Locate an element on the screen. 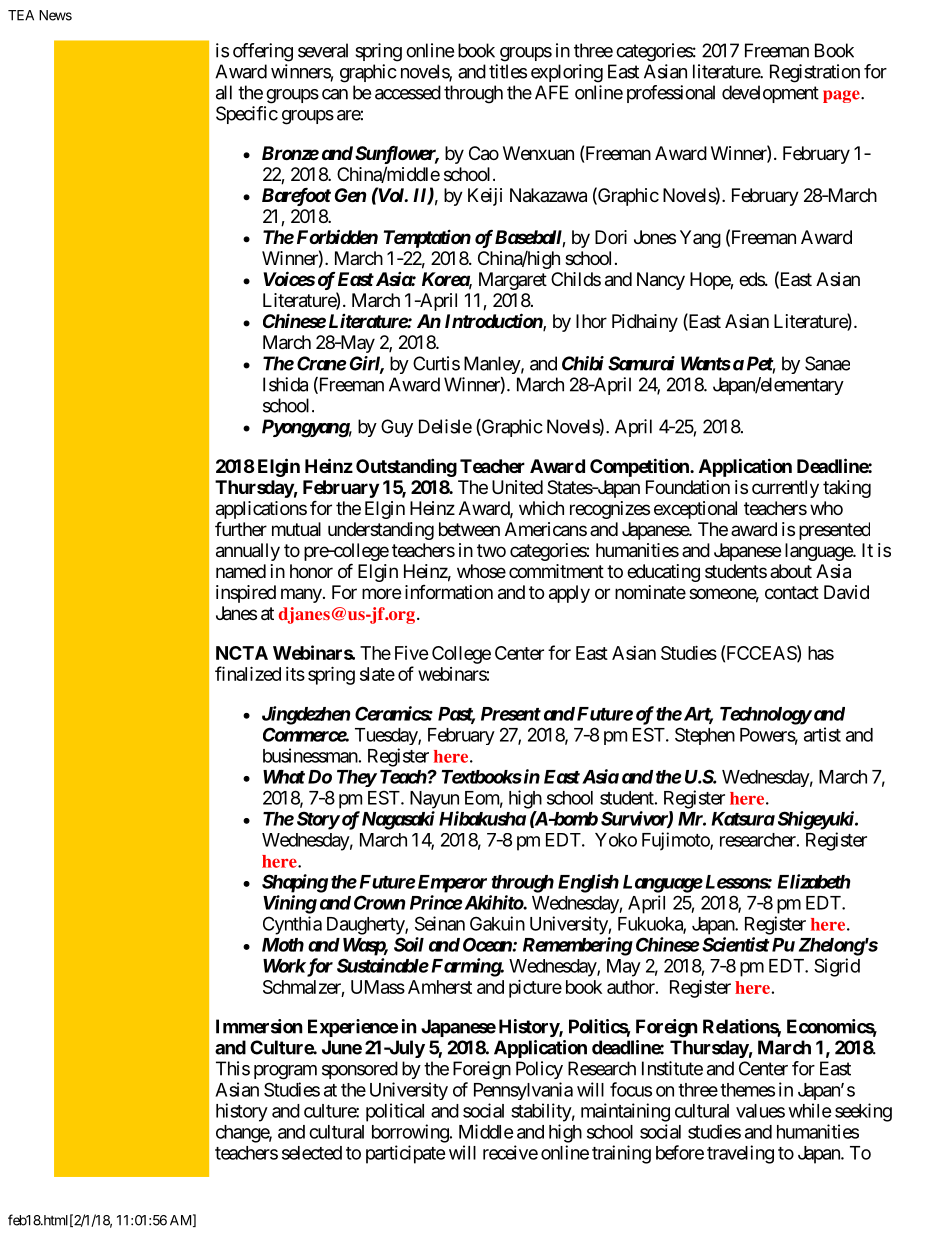 Image resolution: width=952 pixels, height=1233 pixels. Tuesday is located at coordinates (387, 736).
